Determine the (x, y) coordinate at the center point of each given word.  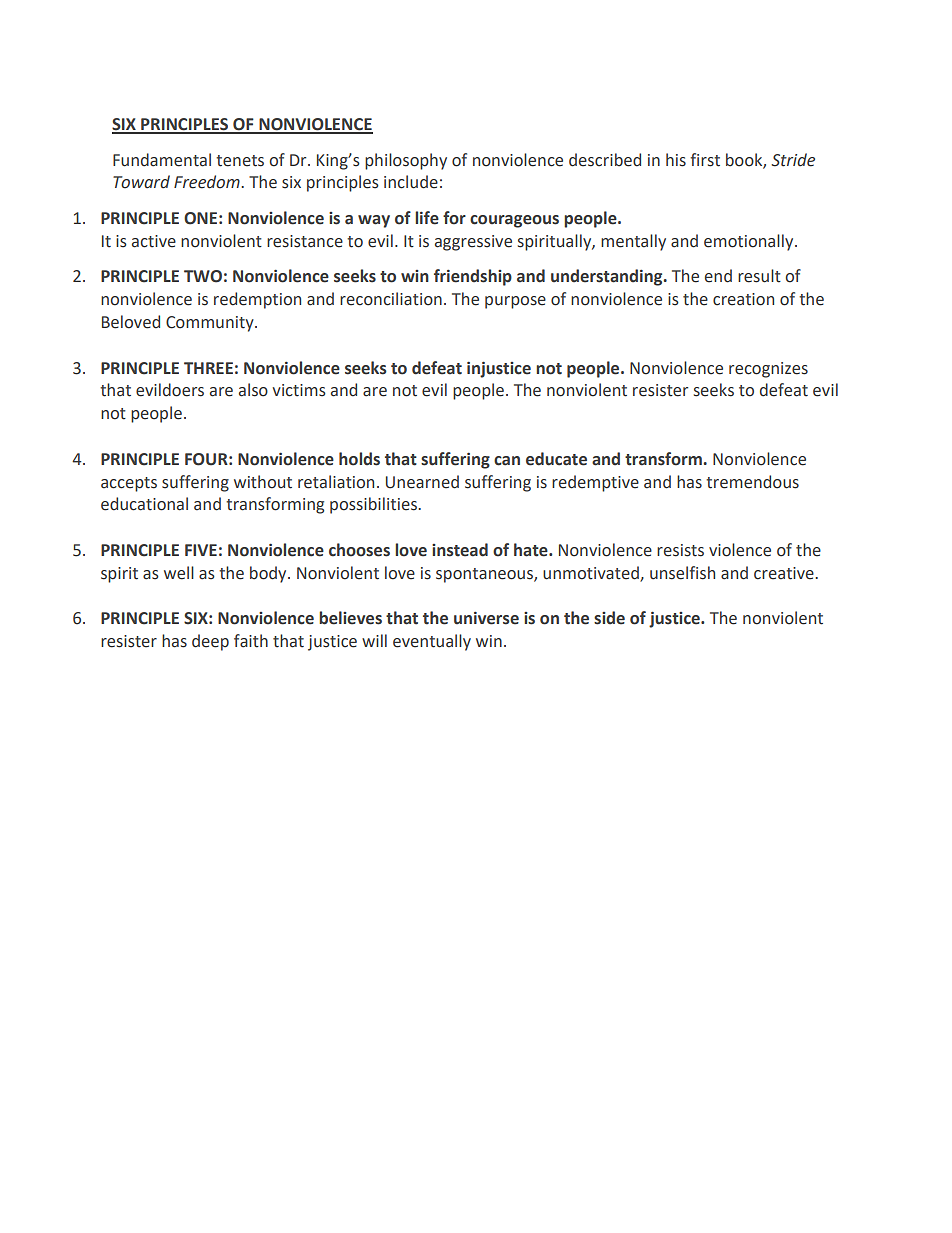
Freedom (208, 182)
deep (210, 642)
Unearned (422, 482)
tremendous (752, 482)
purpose (515, 302)
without (263, 482)
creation (743, 299)
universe (486, 618)
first (705, 160)
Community (211, 324)
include (411, 182)
